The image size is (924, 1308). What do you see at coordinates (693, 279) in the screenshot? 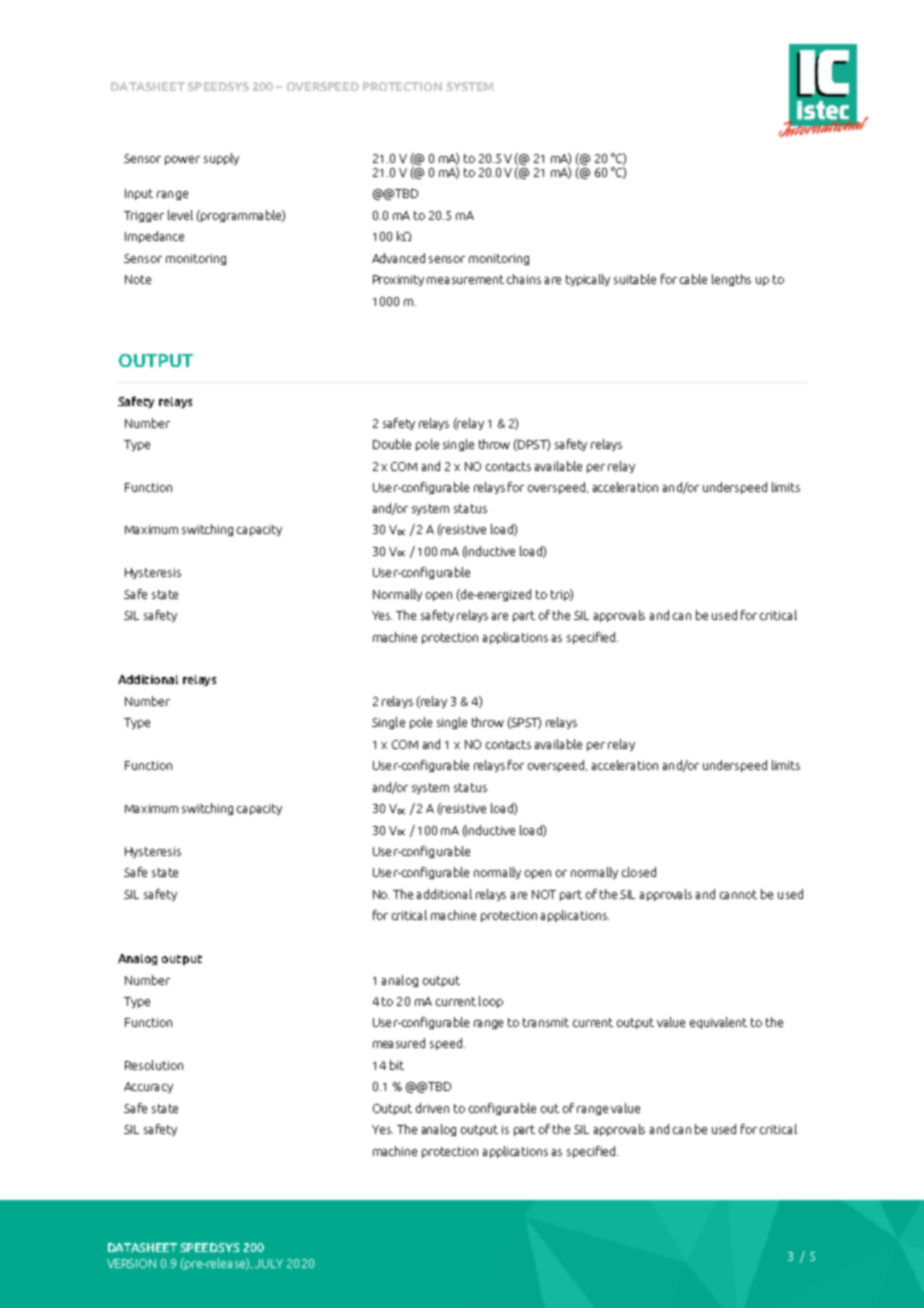
I see `cable` at bounding box center [693, 279].
